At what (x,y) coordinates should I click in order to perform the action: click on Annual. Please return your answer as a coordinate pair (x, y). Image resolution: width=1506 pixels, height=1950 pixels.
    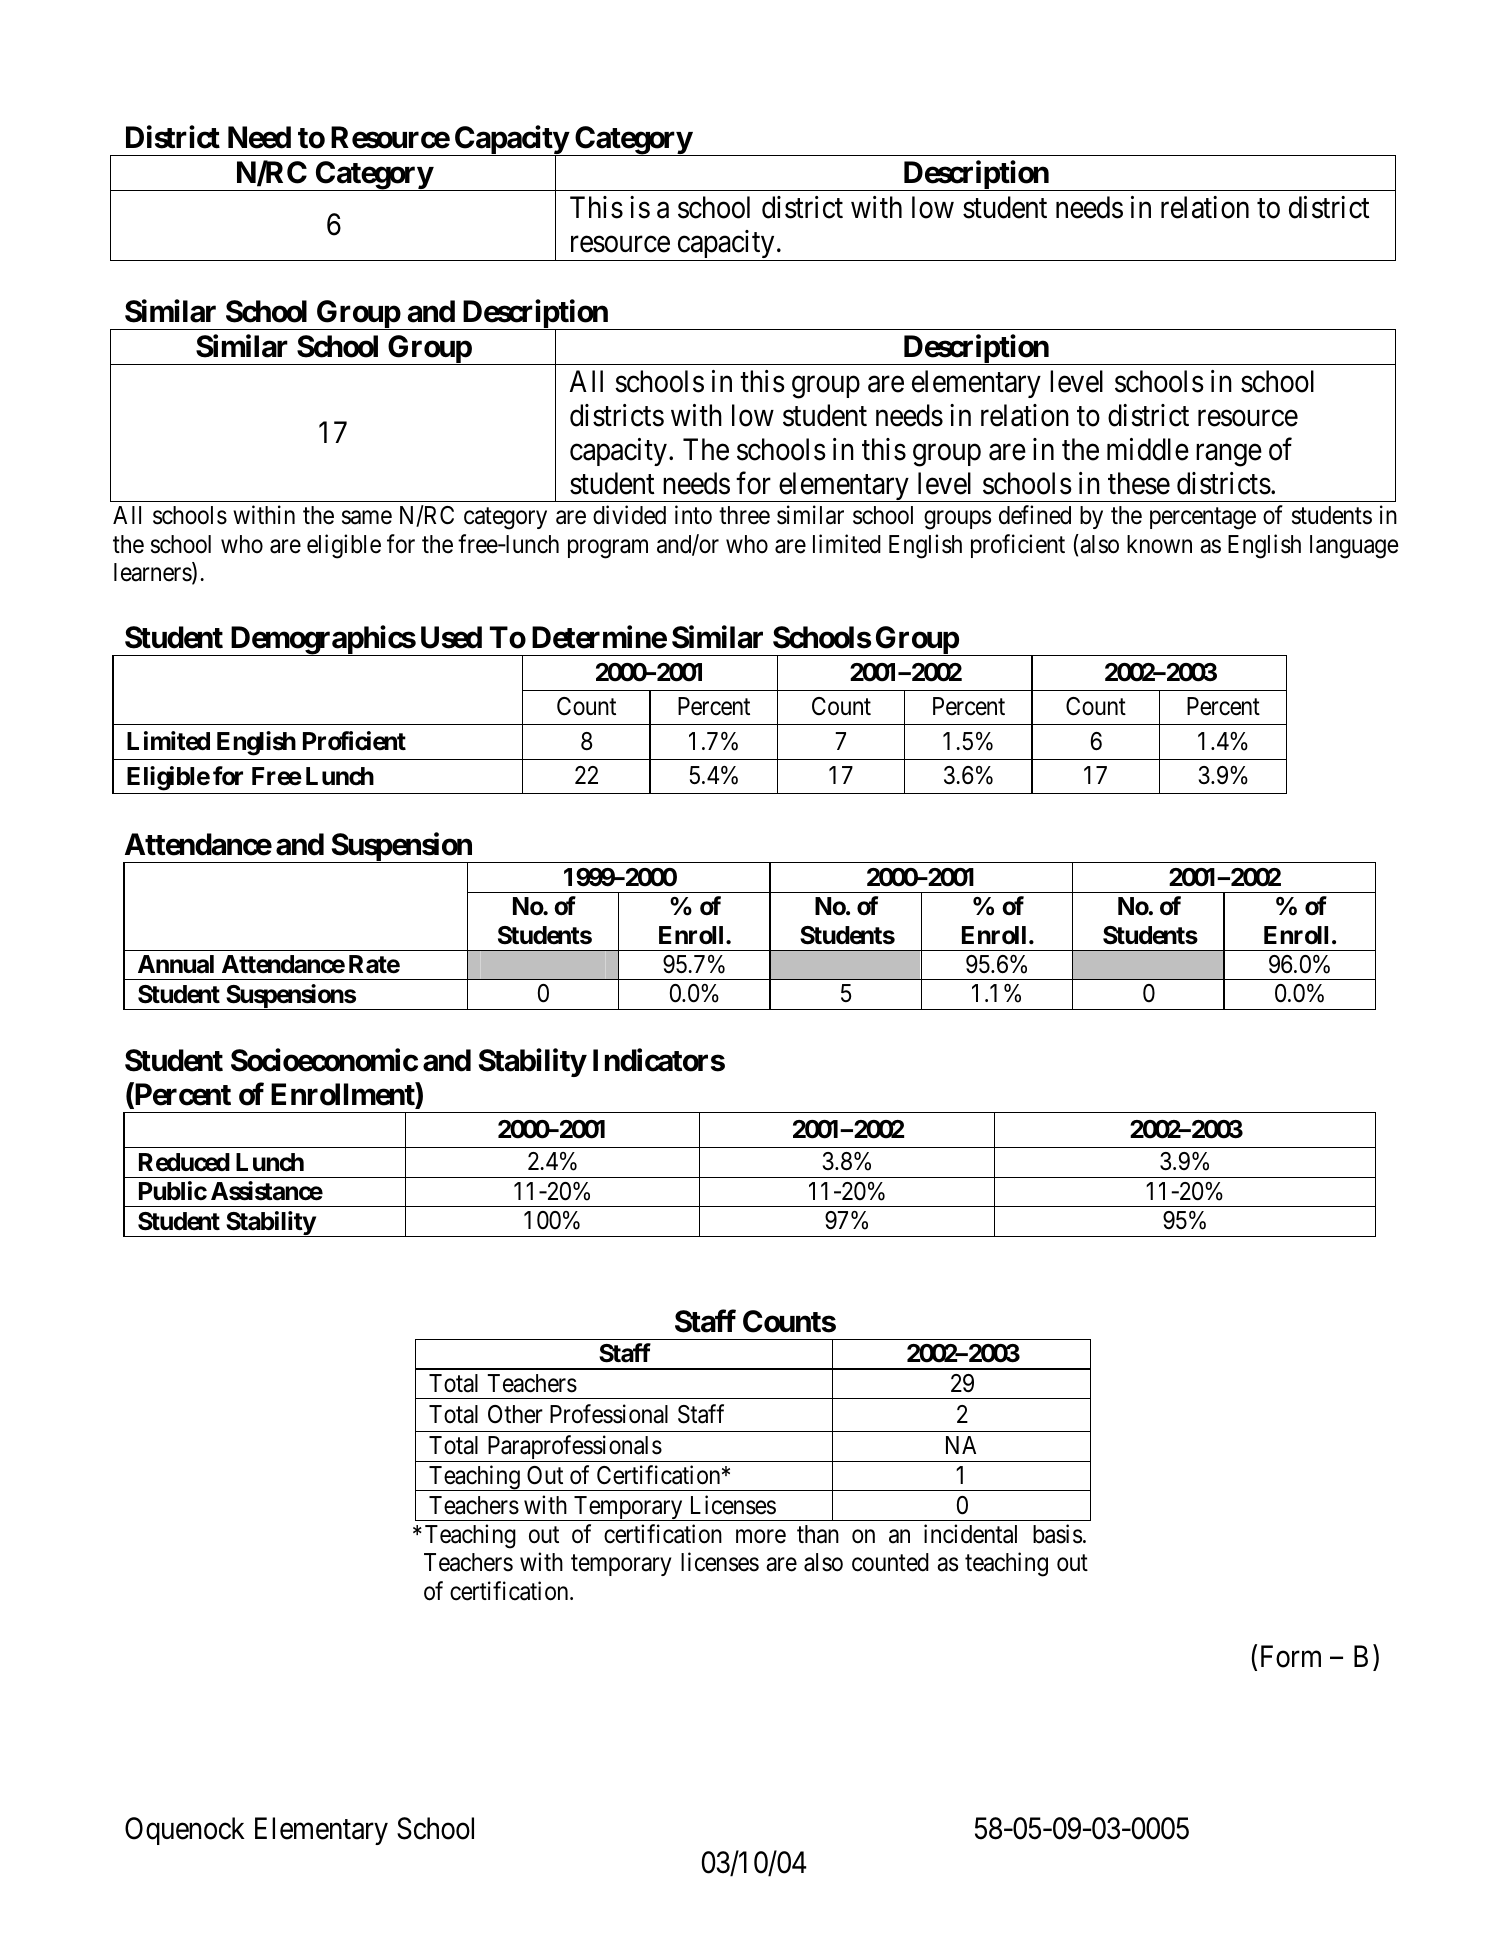
    Looking at the image, I should click on (176, 964).
